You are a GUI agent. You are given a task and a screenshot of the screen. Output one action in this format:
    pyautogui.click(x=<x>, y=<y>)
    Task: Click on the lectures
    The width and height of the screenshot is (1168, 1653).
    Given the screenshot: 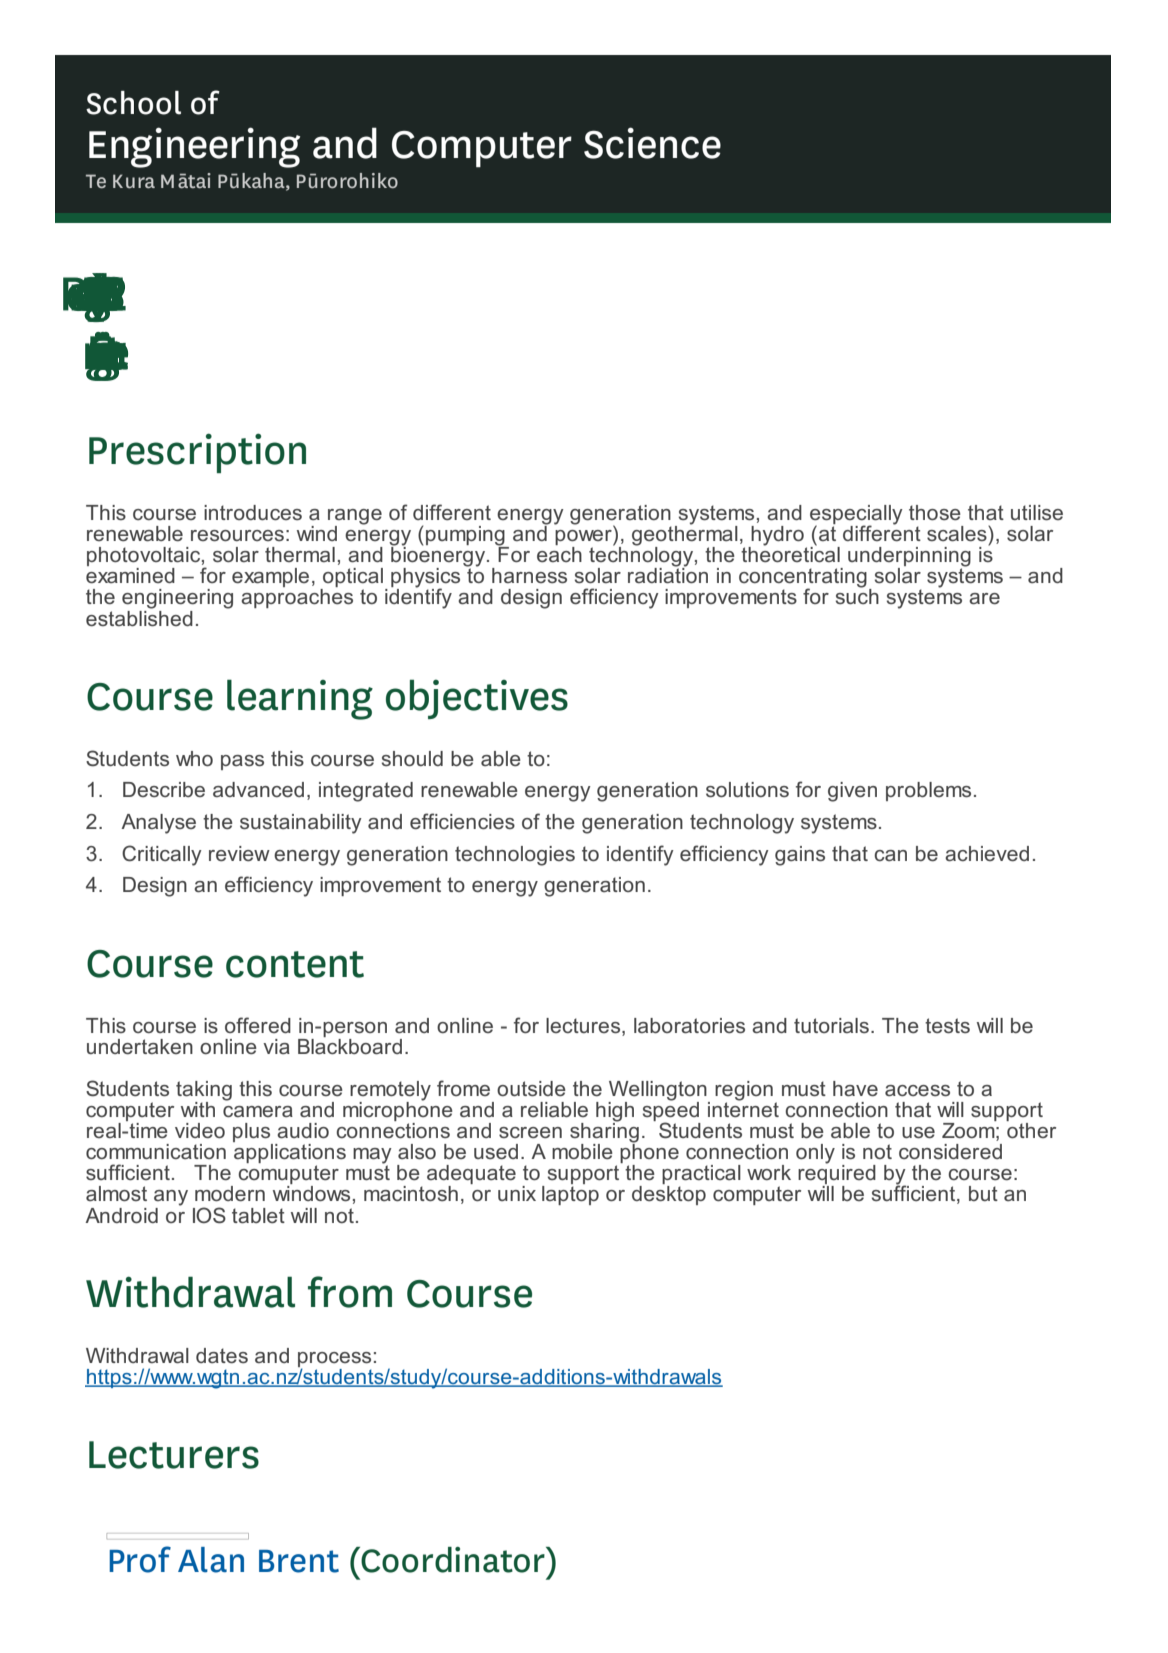 What is the action you would take?
    pyautogui.click(x=584, y=1026)
